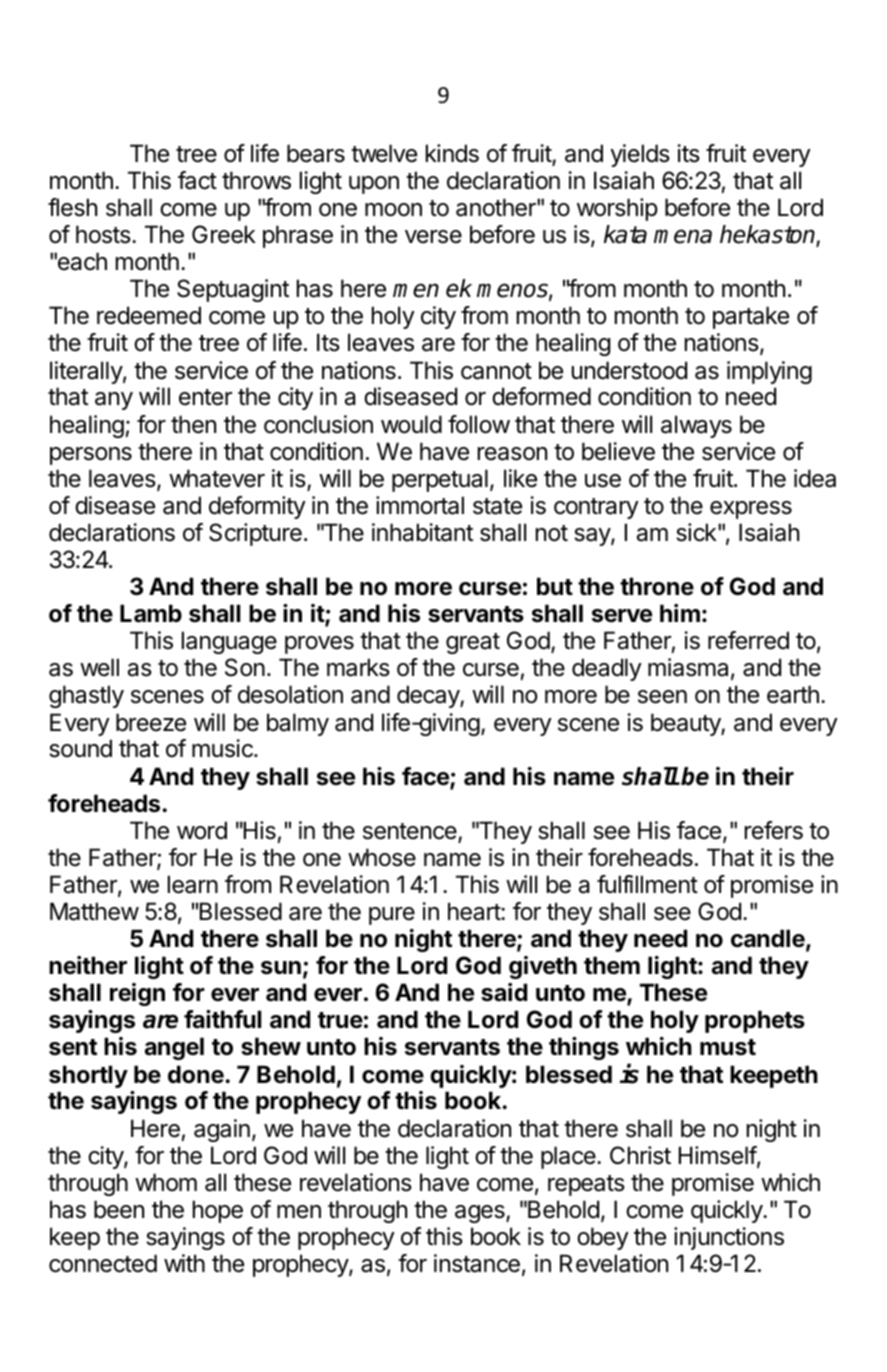 The image size is (887, 1372). I want to click on with, so click(184, 1263).
